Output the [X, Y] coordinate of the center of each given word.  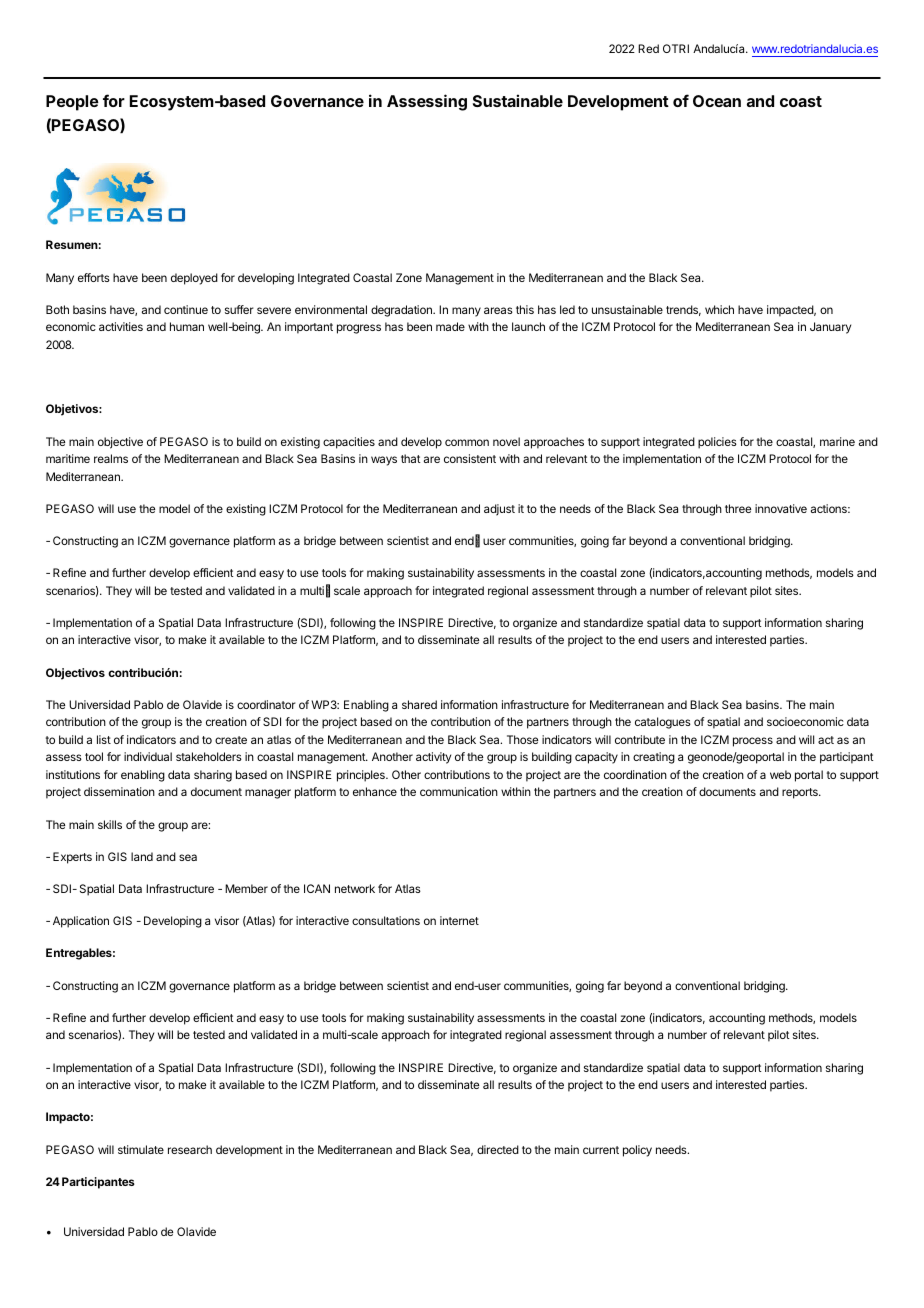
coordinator [266, 704]
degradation [402, 311]
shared [419, 704]
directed [498, 1149]
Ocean [717, 101]
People [72, 103]
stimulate [141, 1149]
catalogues [663, 723]
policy [637, 1151]
